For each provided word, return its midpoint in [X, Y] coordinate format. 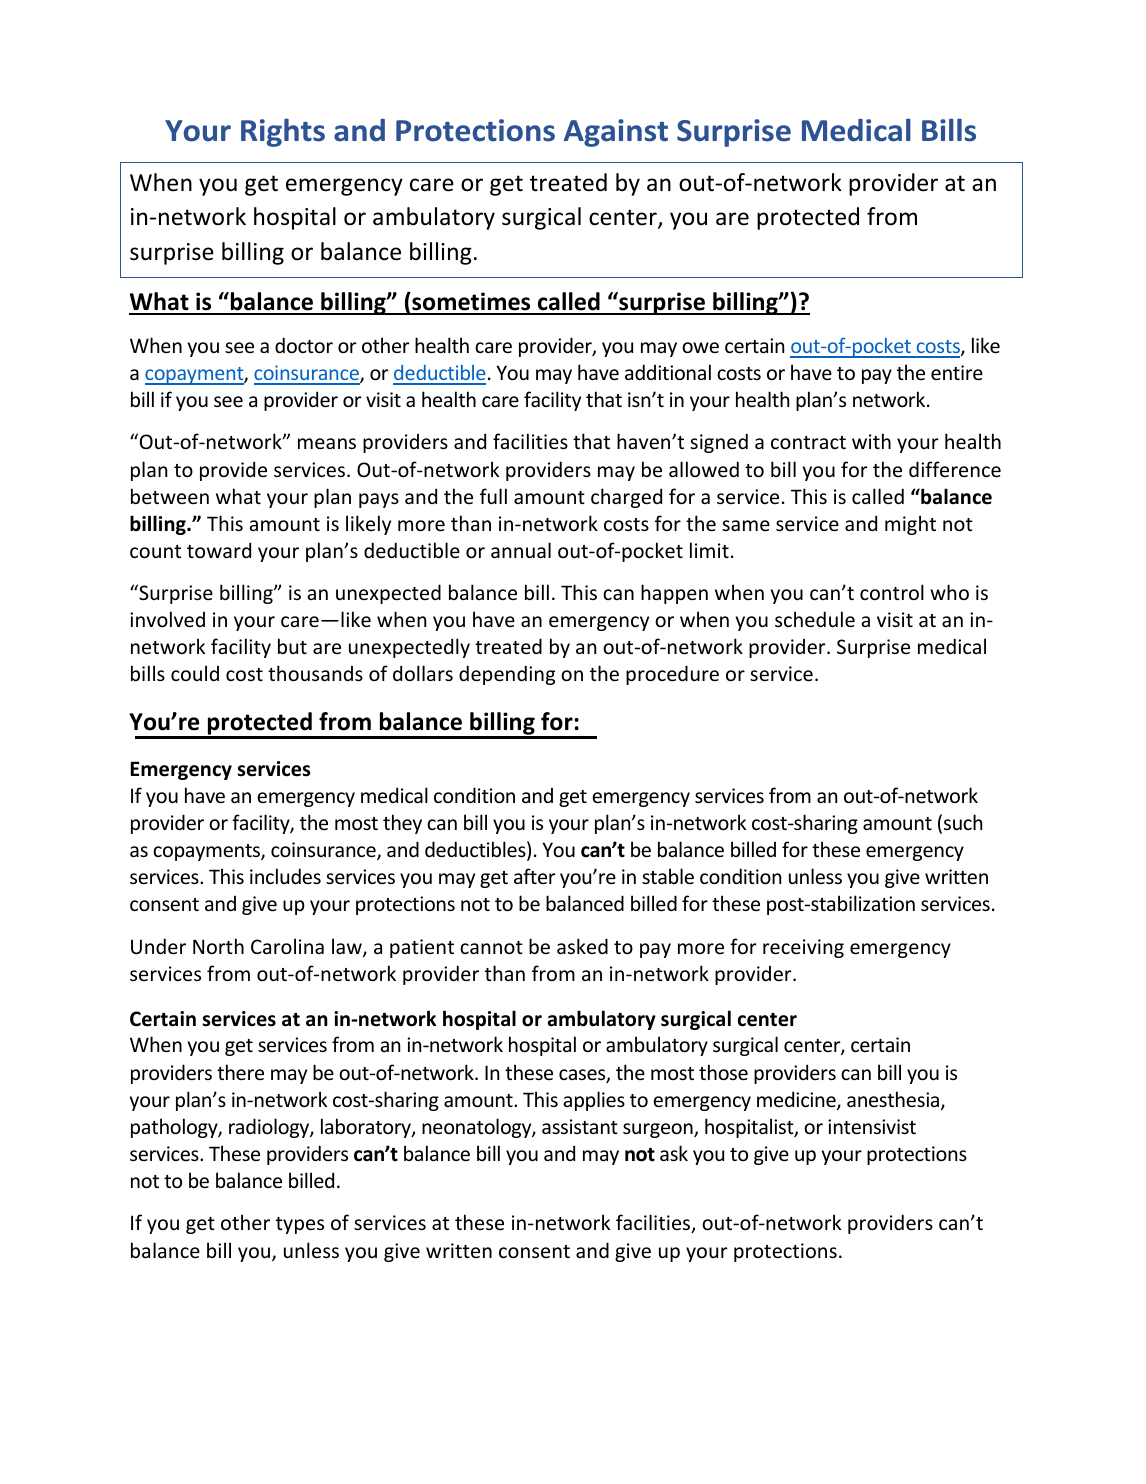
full [493, 496]
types [300, 1225]
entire [957, 372]
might [910, 525]
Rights [283, 132]
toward [219, 550]
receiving [803, 948]
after [535, 876]
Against [616, 133]
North [218, 946]
